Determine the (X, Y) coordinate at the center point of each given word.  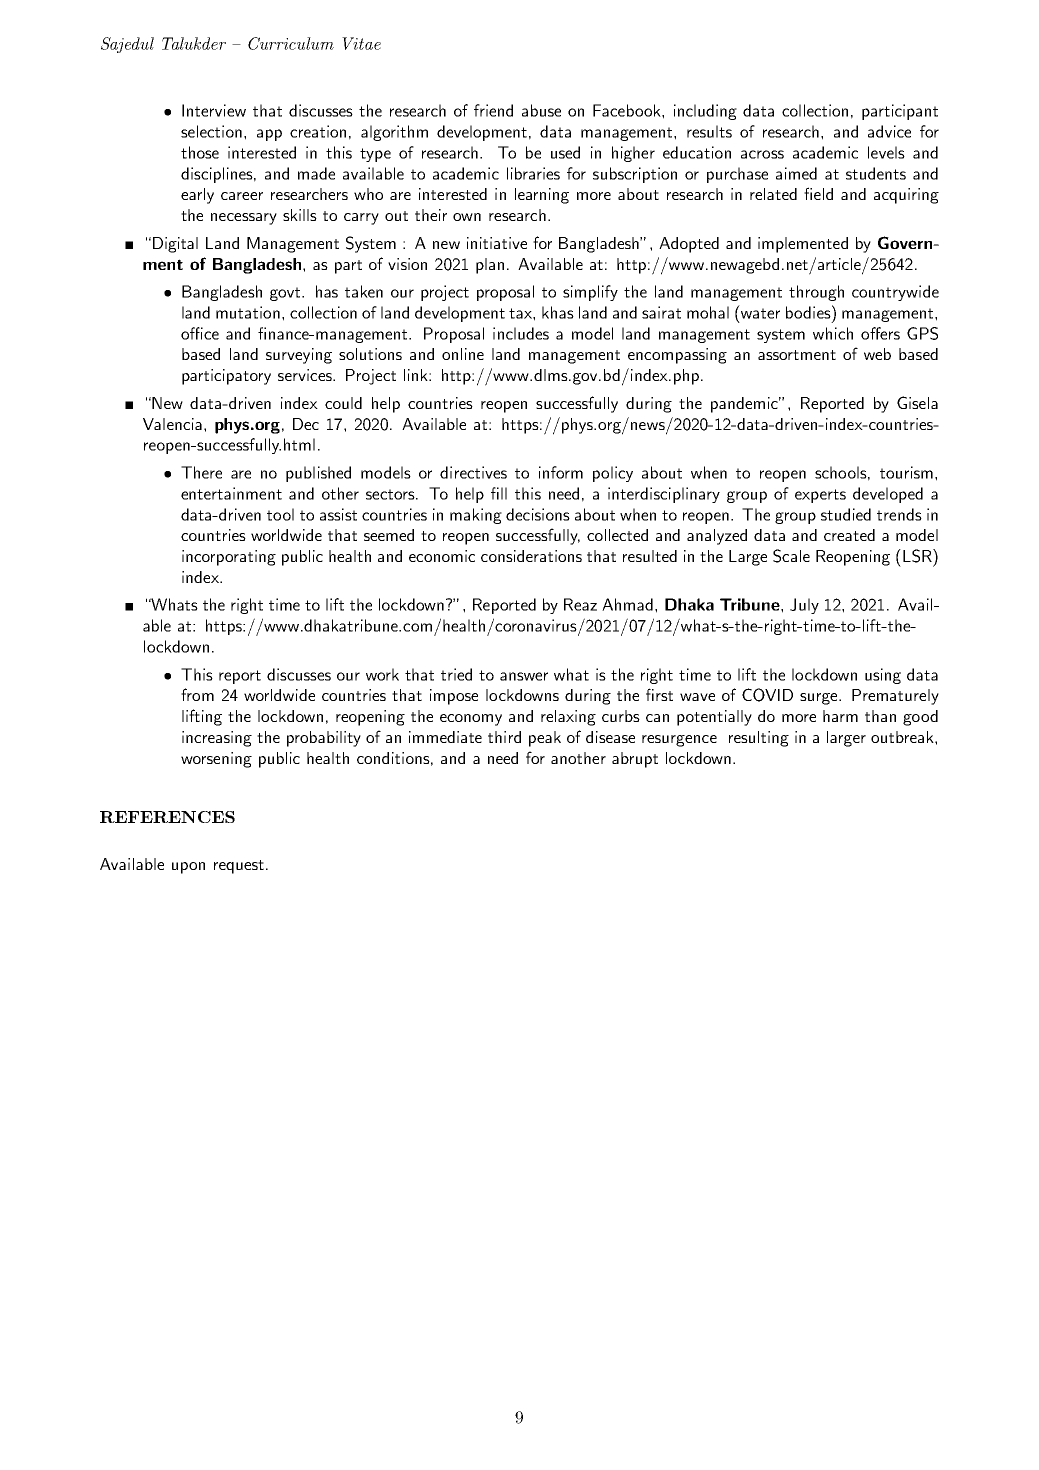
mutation (248, 312)
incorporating (229, 558)
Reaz (580, 604)
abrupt (635, 760)
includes (521, 333)
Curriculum (291, 43)
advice (889, 131)
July (804, 606)
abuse (541, 110)
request (240, 867)
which (833, 333)
